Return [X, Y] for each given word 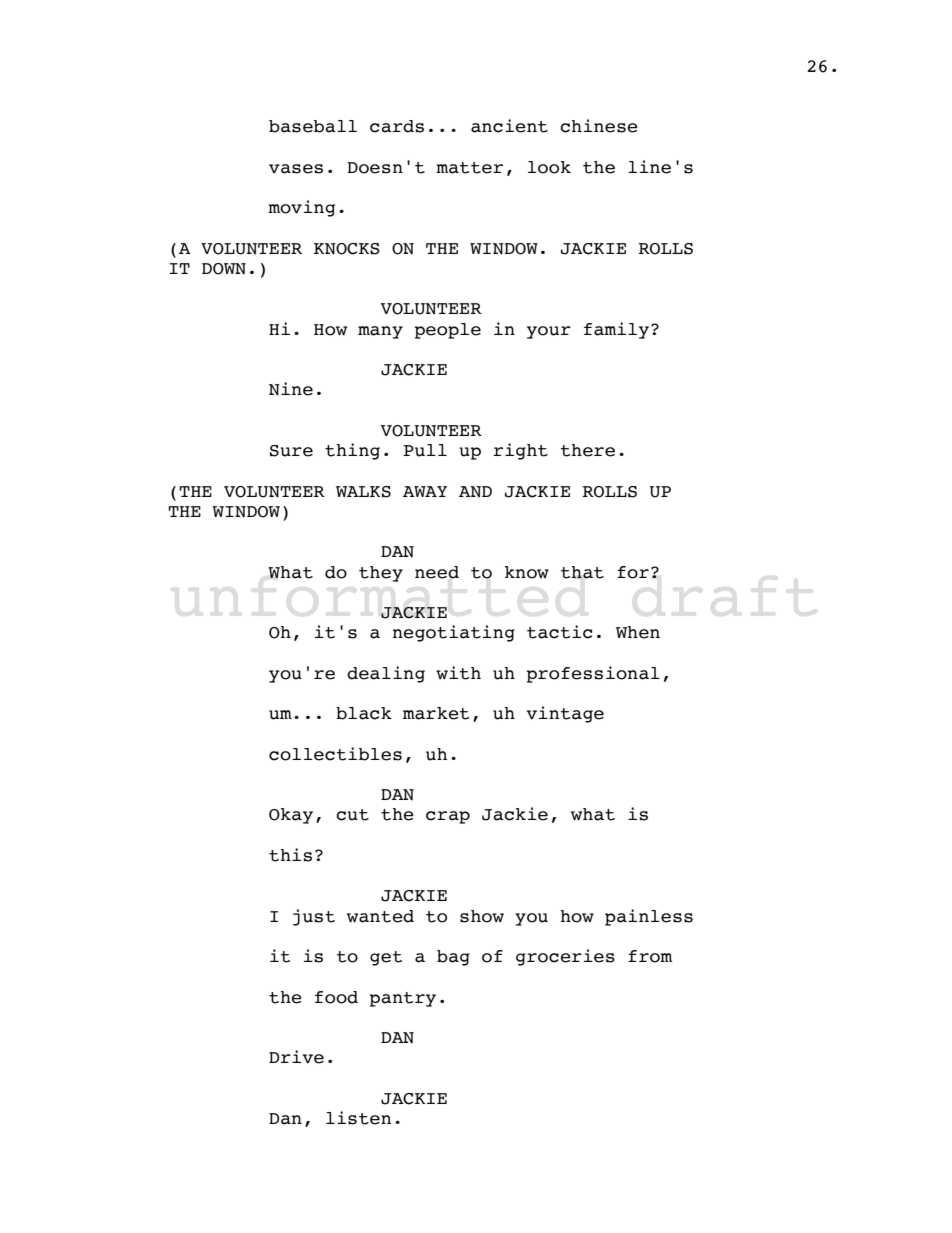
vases [296, 169]
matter [469, 168]
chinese [599, 126]
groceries [565, 957]
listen [358, 1118]
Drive [296, 1057]
